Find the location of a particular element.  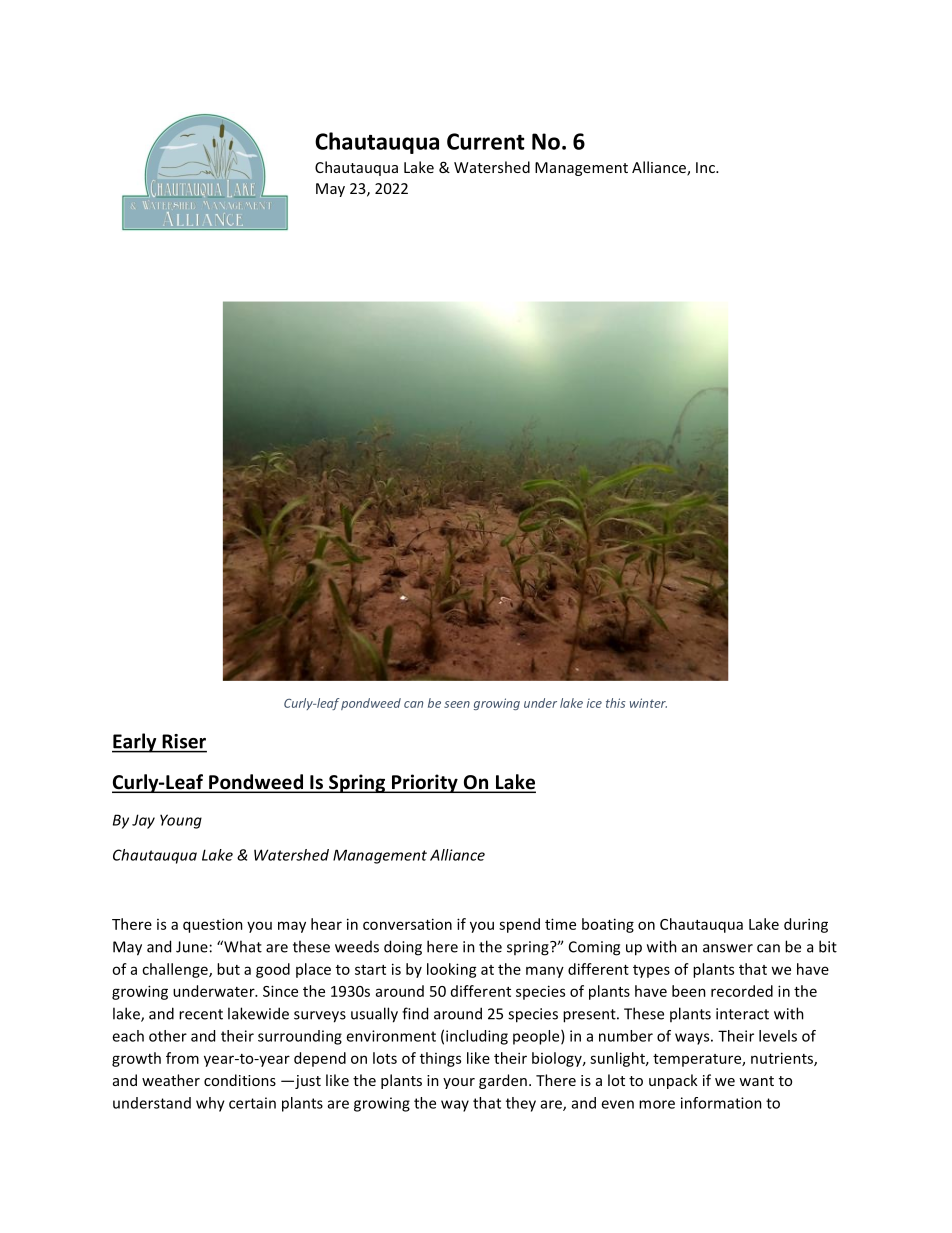

conditions is located at coordinates (240, 1080).
